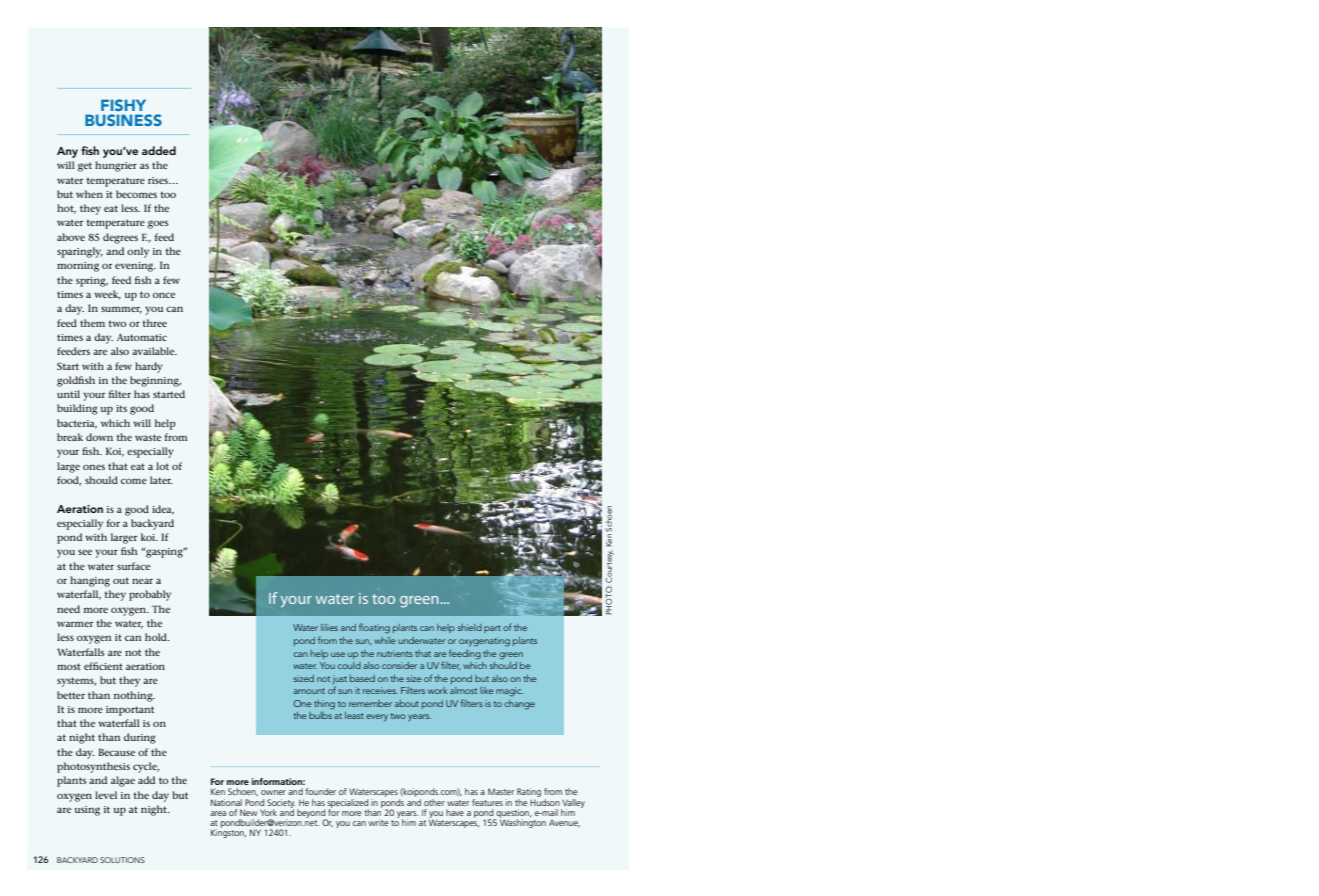 The image size is (1319, 896). I want to click on added, so click(159, 150).
